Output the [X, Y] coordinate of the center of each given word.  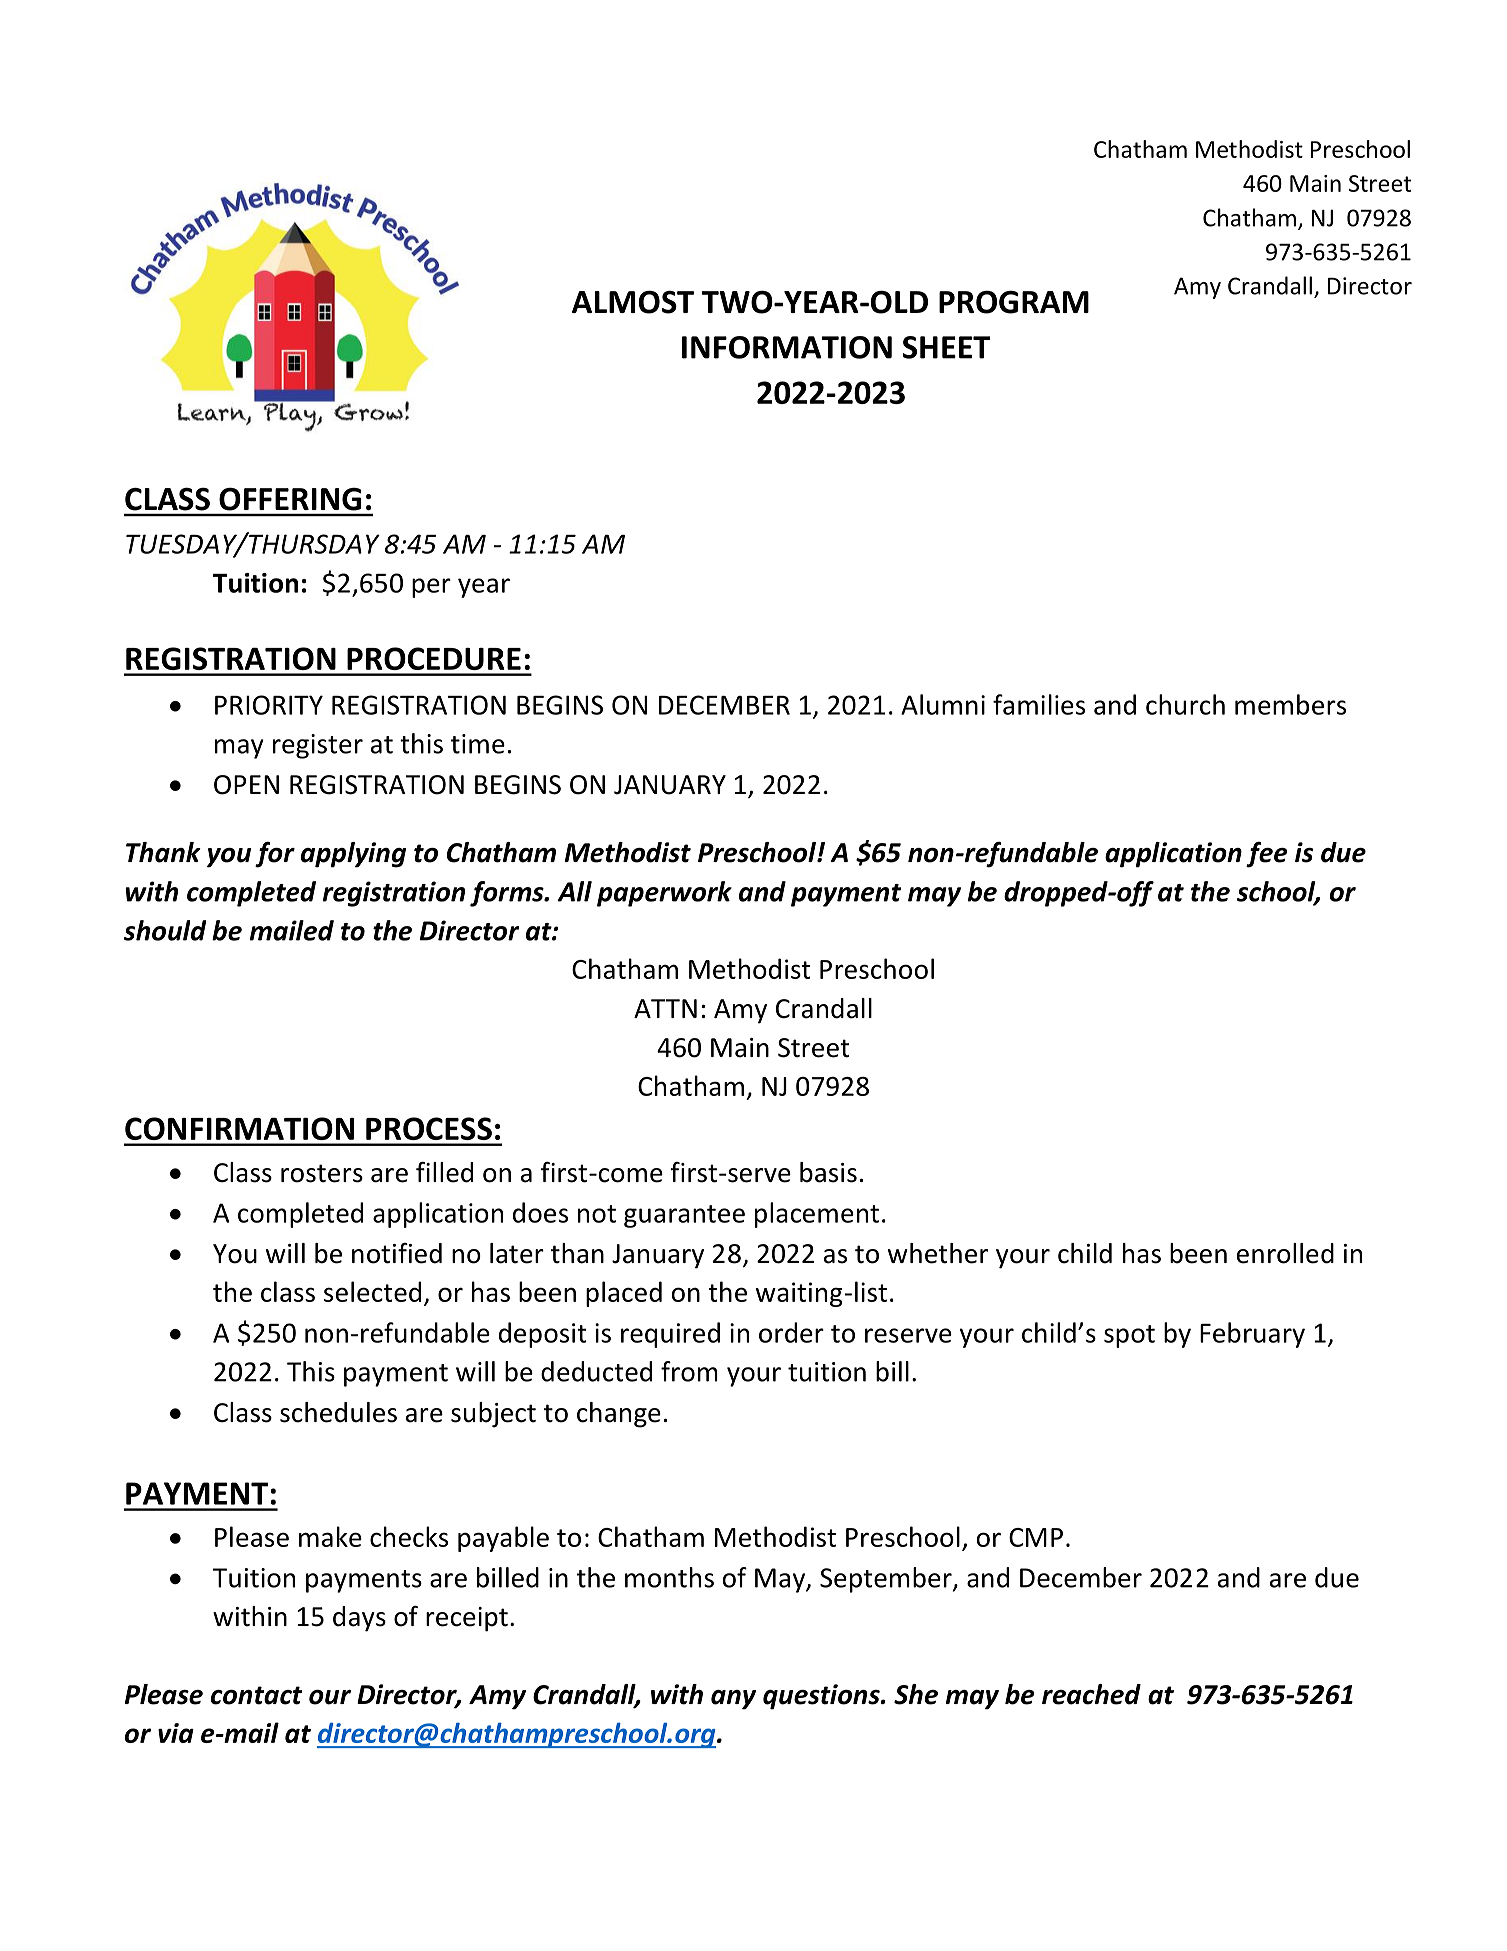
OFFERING [290, 499]
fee [1267, 855]
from [689, 1371]
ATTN [665, 1008]
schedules [338, 1412]
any [733, 1700]
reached [1091, 1694]
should [165, 930]
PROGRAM [1014, 302]
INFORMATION [787, 347]
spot [1129, 1336]
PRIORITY [269, 705]
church [1185, 704]
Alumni [943, 704]
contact [256, 1695]
